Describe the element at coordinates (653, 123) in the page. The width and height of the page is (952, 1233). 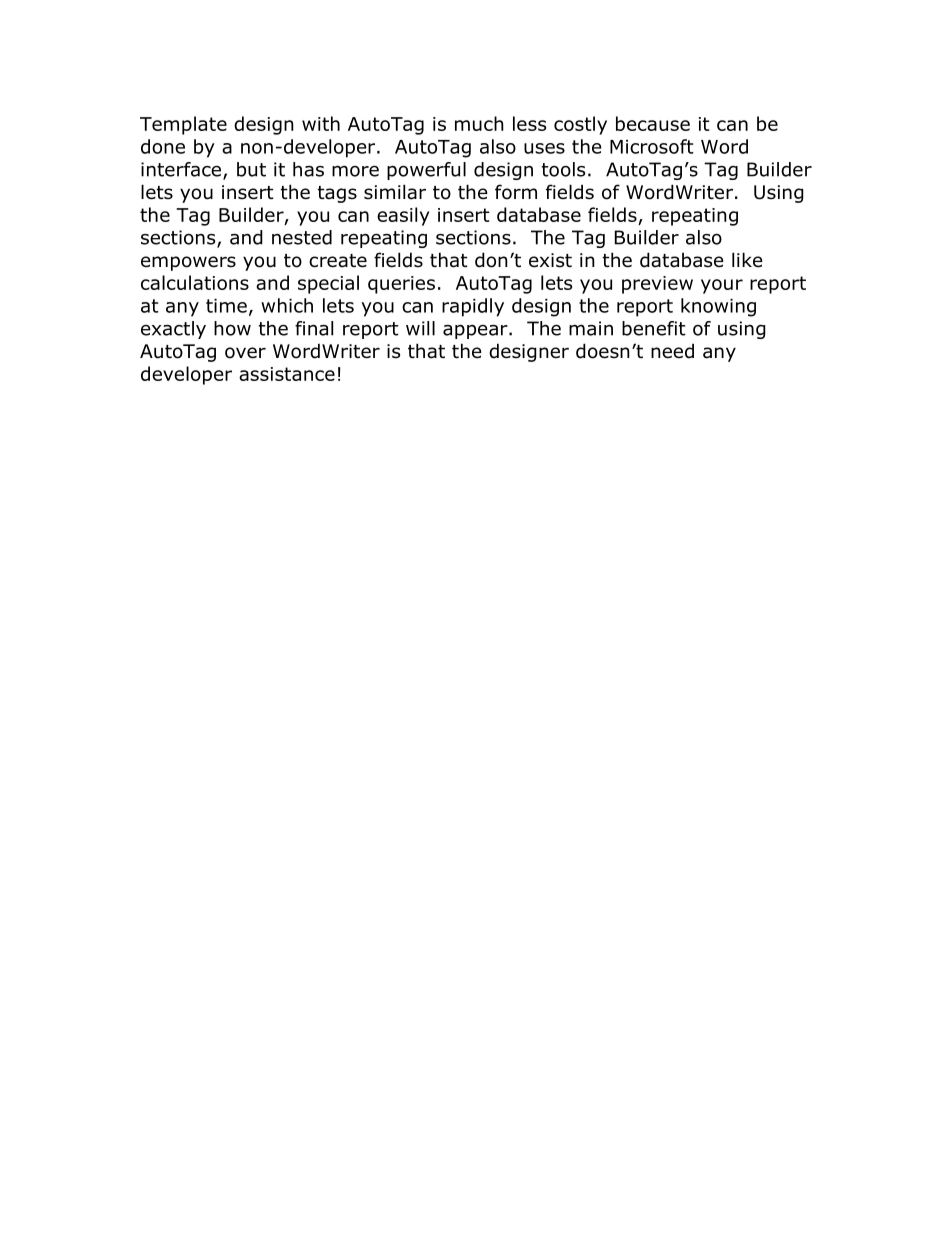
I see `because` at that location.
